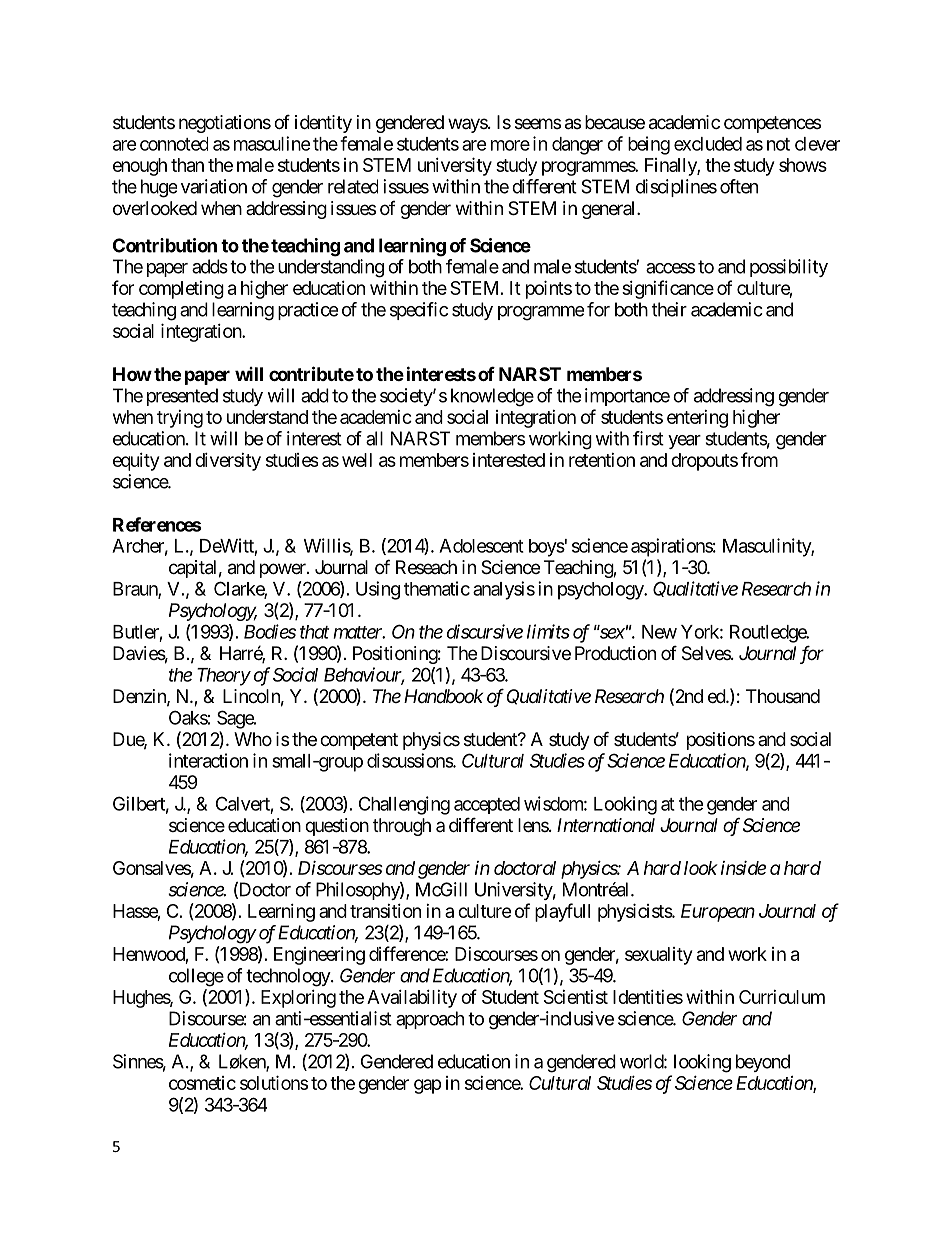 This screenshot has width=952, height=1233. What do you see at coordinates (228, 462) in the screenshot?
I see `diversity` at bounding box center [228, 462].
